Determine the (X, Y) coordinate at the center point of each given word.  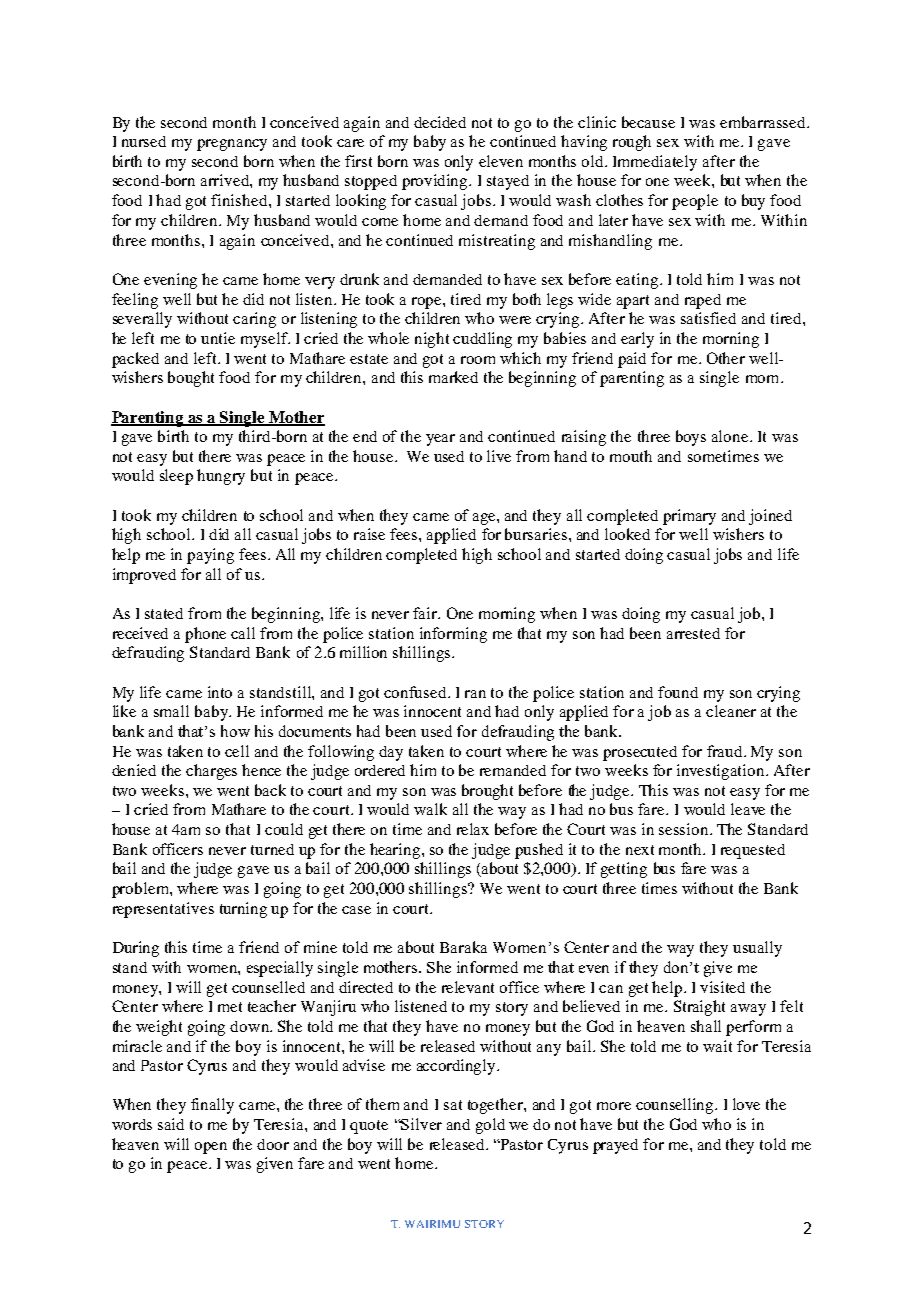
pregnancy (232, 145)
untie (218, 338)
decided (440, 122)
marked (453, 377)
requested (753, 851)
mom (764, 379)
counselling (676, 1106)
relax (473, 829)
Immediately (655, 163)
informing (453, 635)
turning (243, 910)
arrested (693, 633)
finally (212, 1106)
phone (205, 635)
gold (490, 1126)
